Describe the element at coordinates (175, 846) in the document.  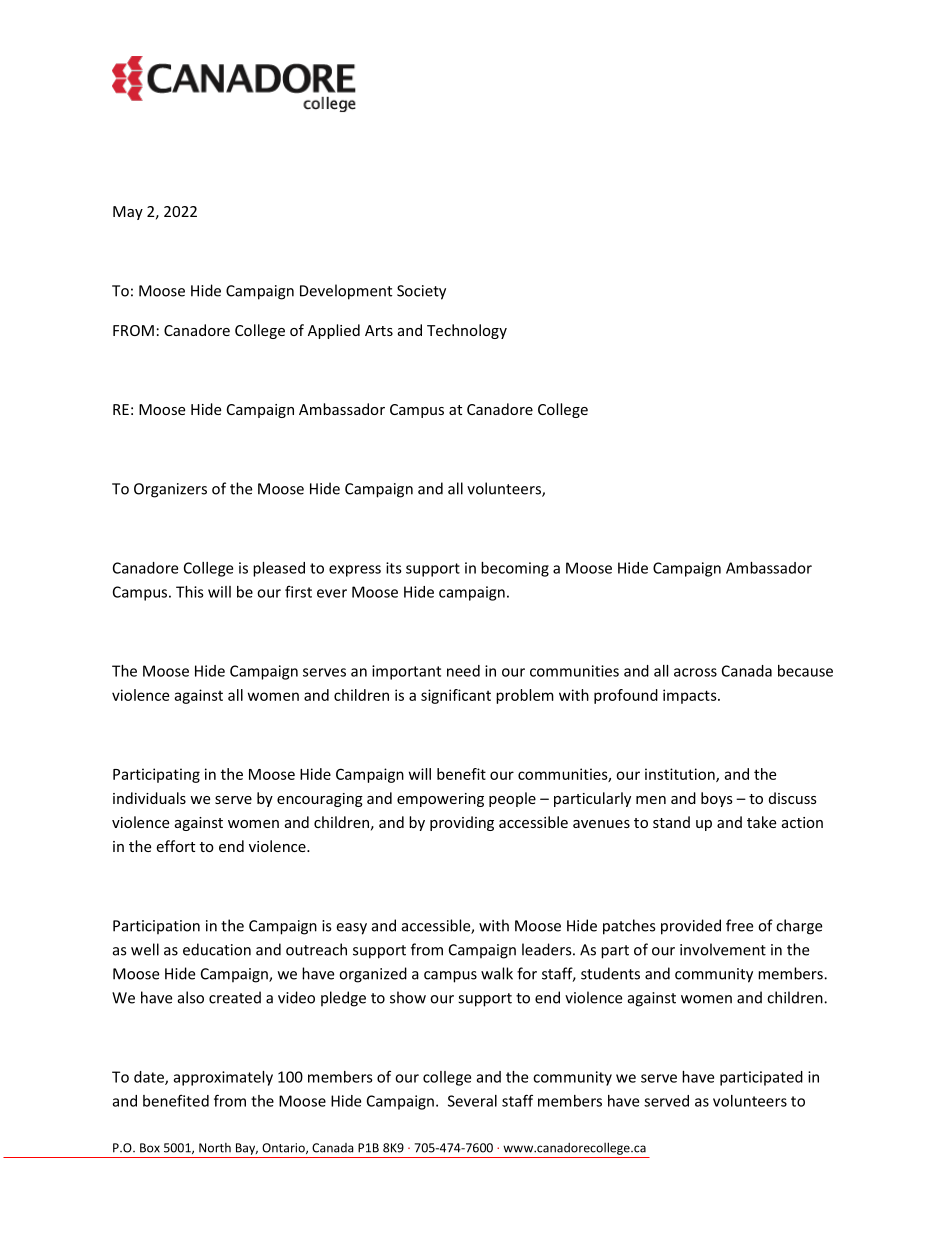
I see `effort` at that location.
